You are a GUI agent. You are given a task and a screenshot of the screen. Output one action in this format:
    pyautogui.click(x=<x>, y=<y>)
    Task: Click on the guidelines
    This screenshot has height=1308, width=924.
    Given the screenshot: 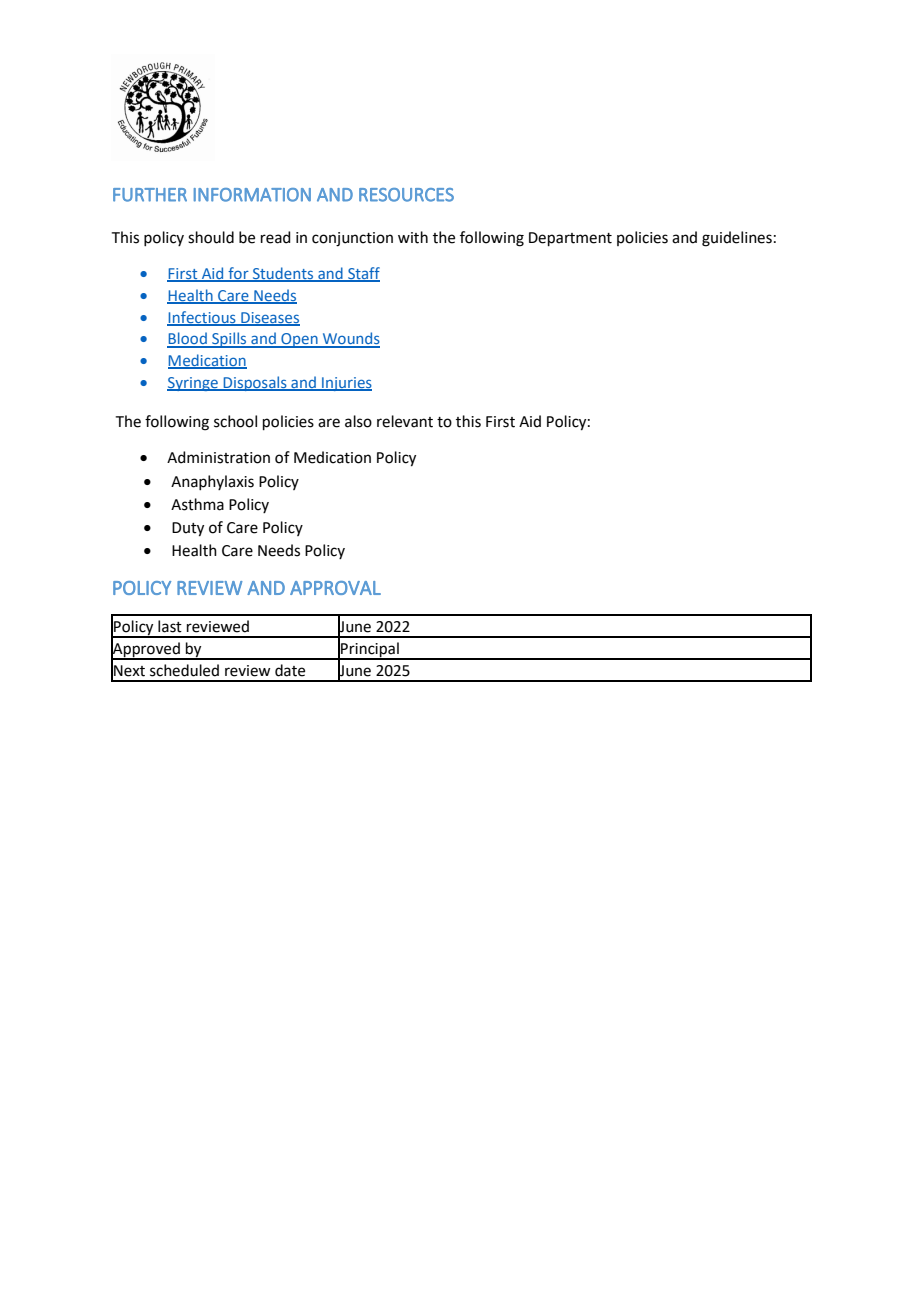 What is the action you would take?
    pyautogui.click(x=737, y=239)
